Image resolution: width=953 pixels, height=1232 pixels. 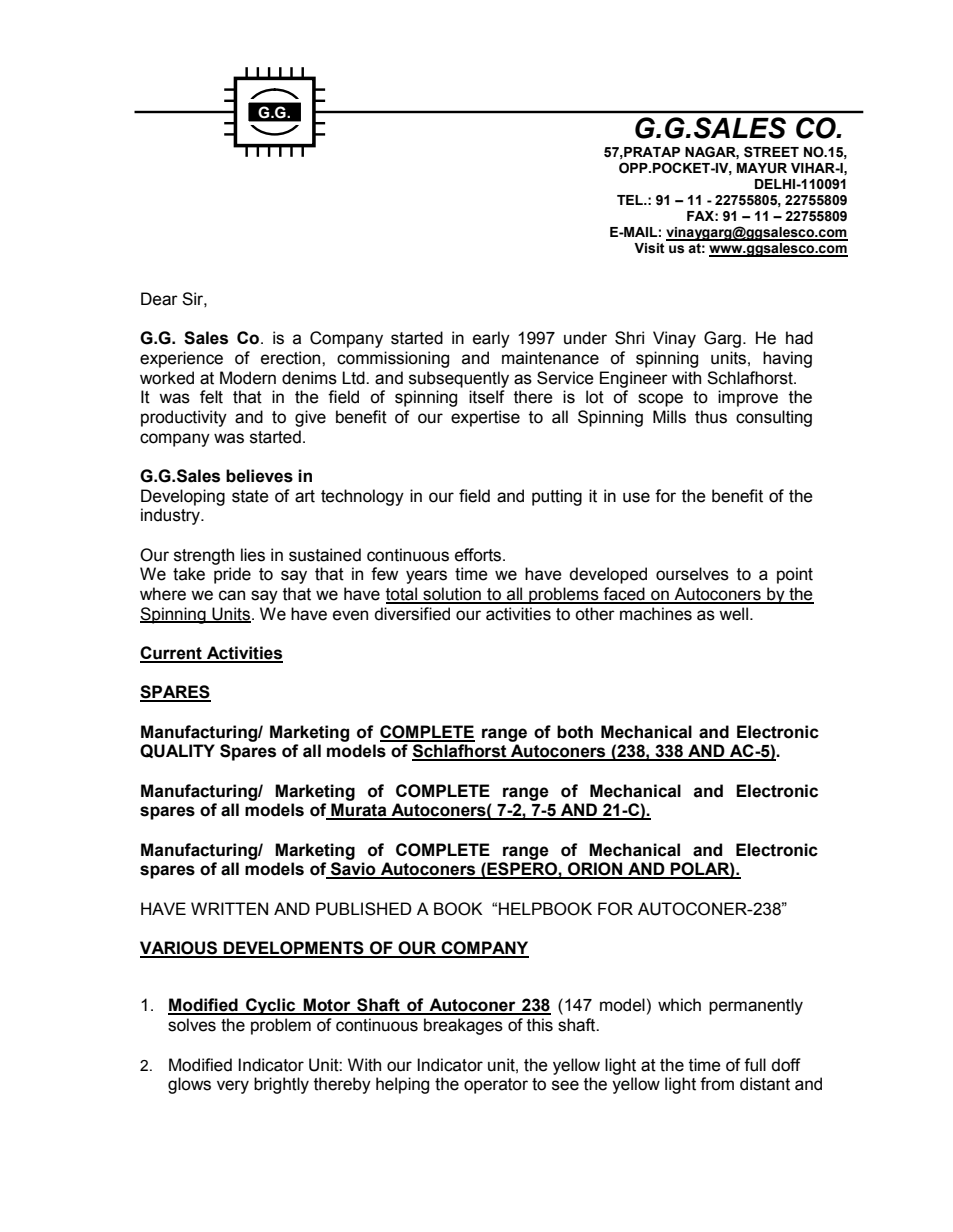 I want to click on improve, so click(x=748, y=398).
